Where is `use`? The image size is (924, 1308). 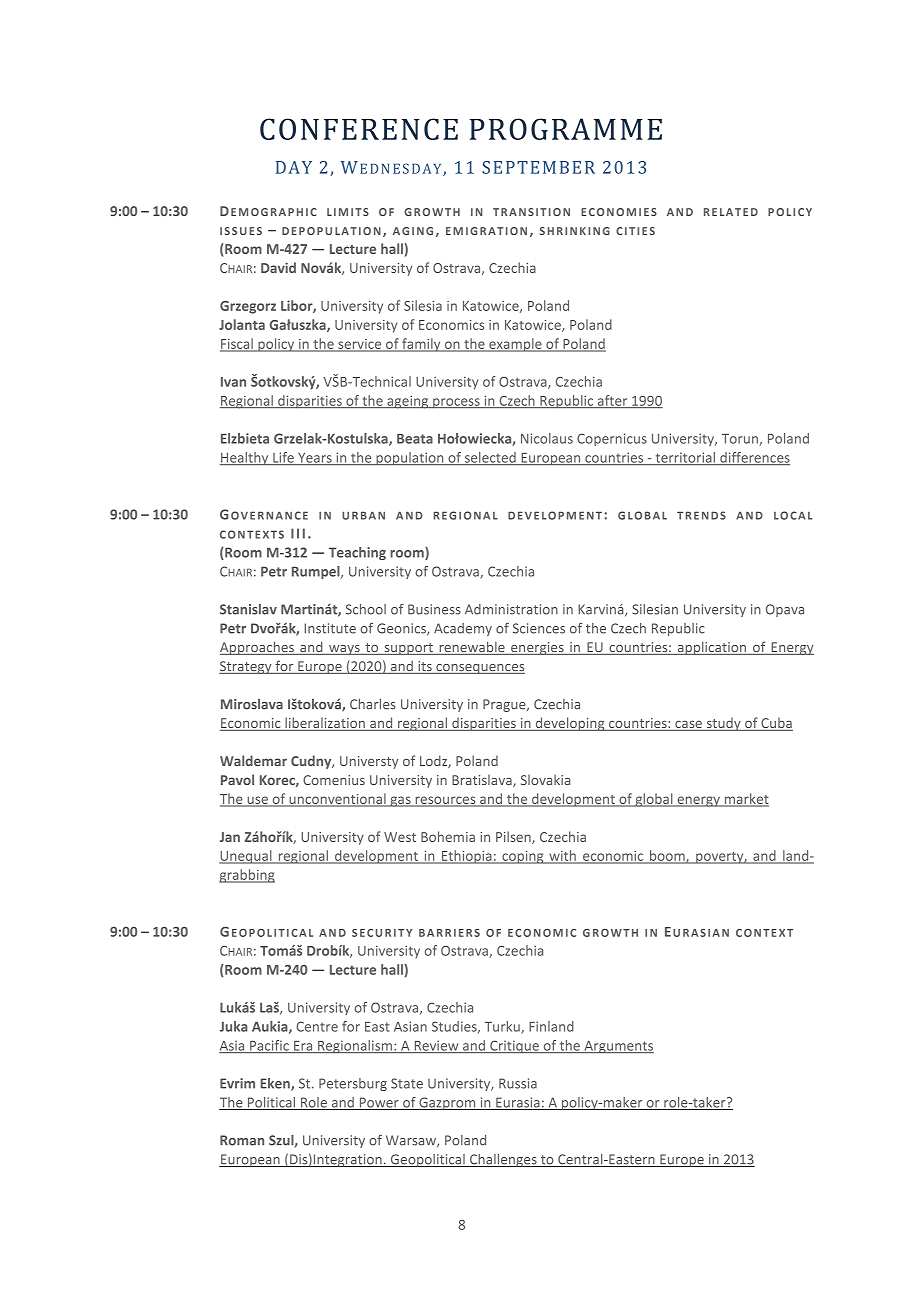 use is located at coordinates (257, 801).
